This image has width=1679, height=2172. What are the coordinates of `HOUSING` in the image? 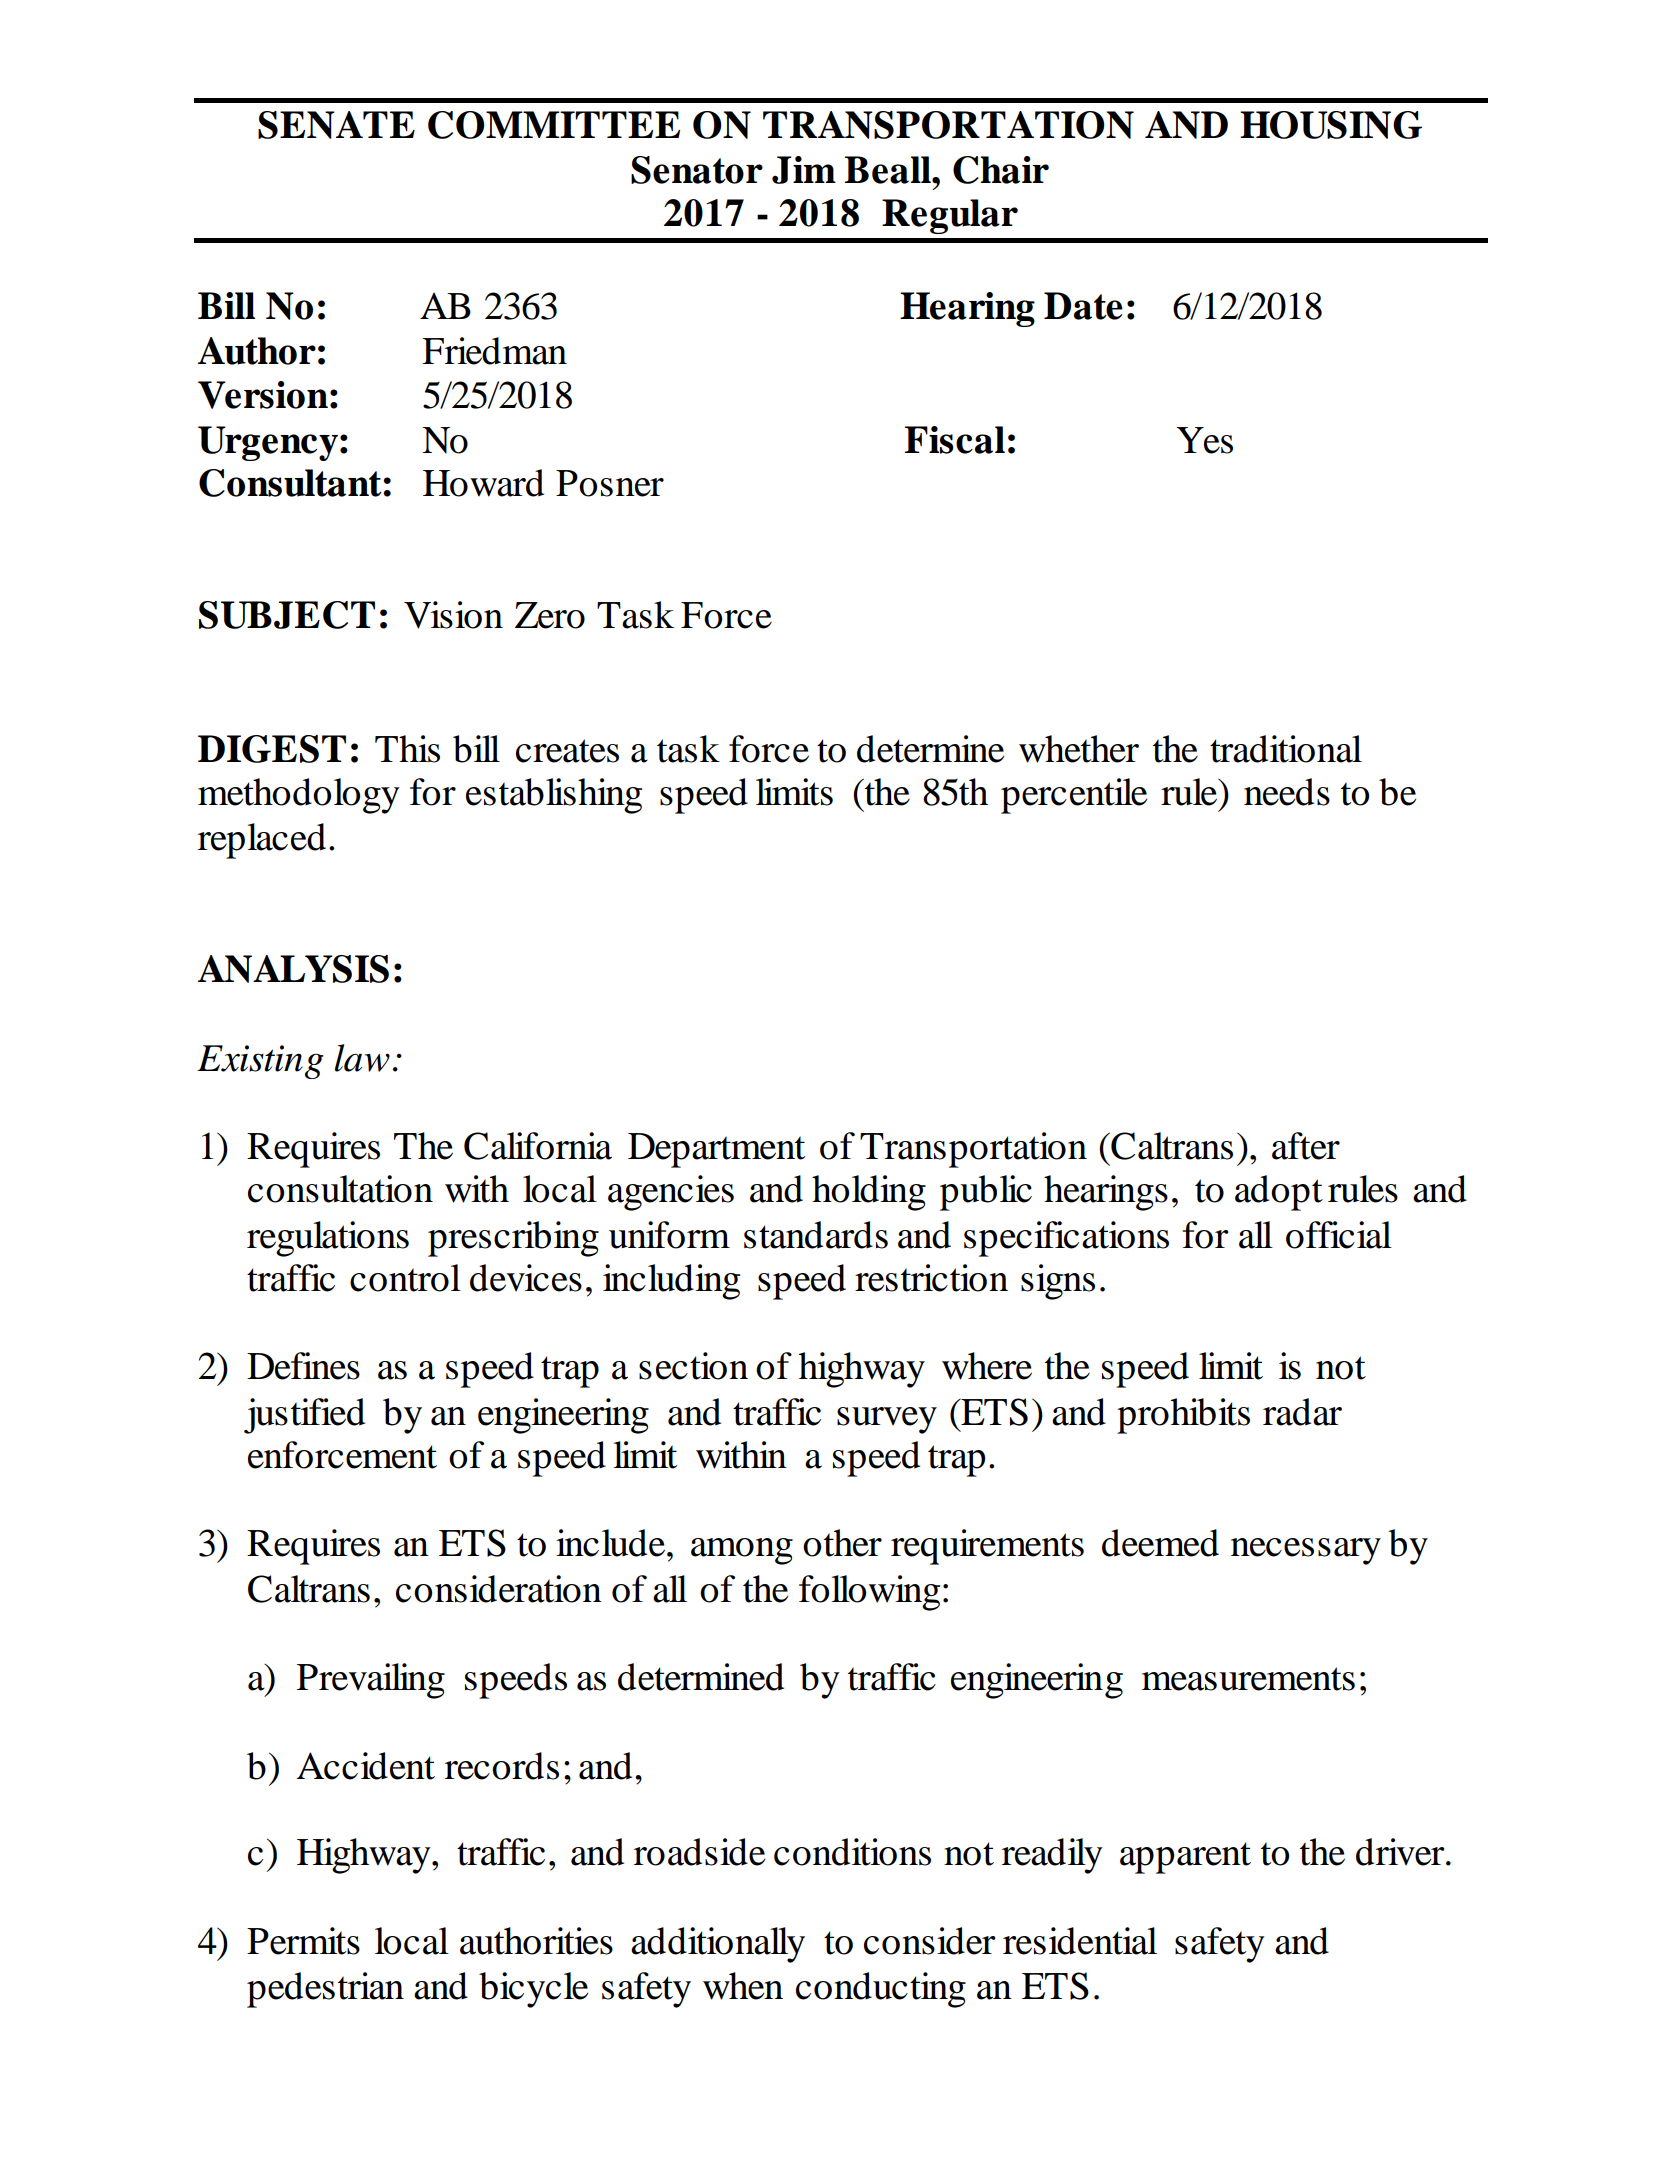 It's located at (1331, 125).
